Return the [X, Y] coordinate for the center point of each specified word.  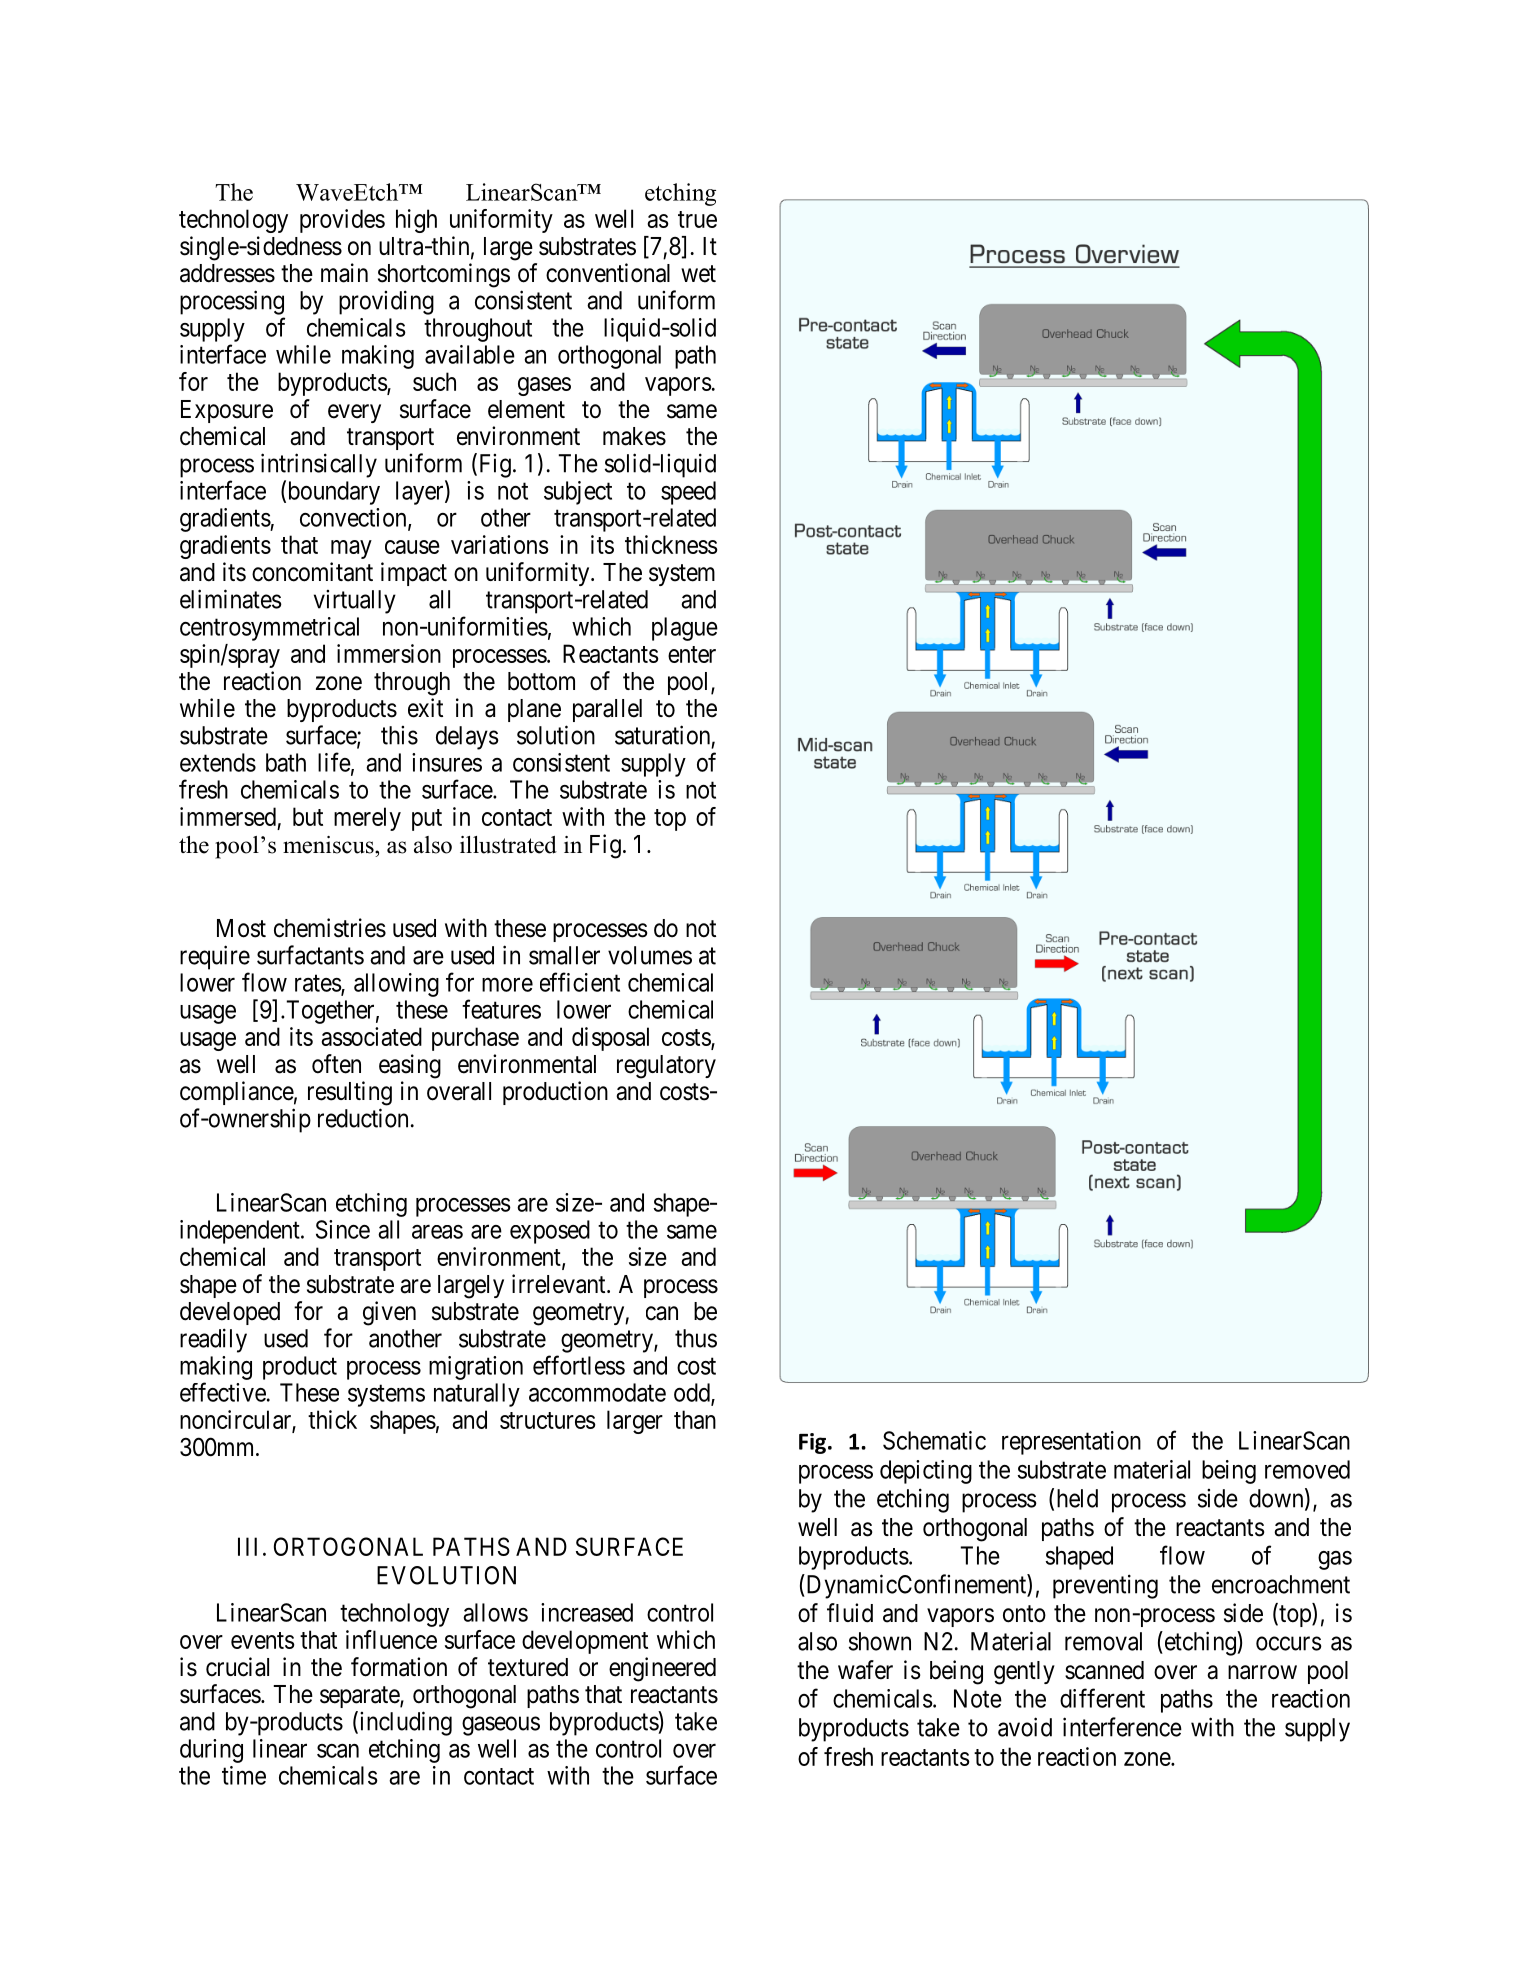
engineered [662, 1669]
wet [698, 274]
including [404, 1723]
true [697, 219]
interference [1122, 1727]
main [344, 273]
